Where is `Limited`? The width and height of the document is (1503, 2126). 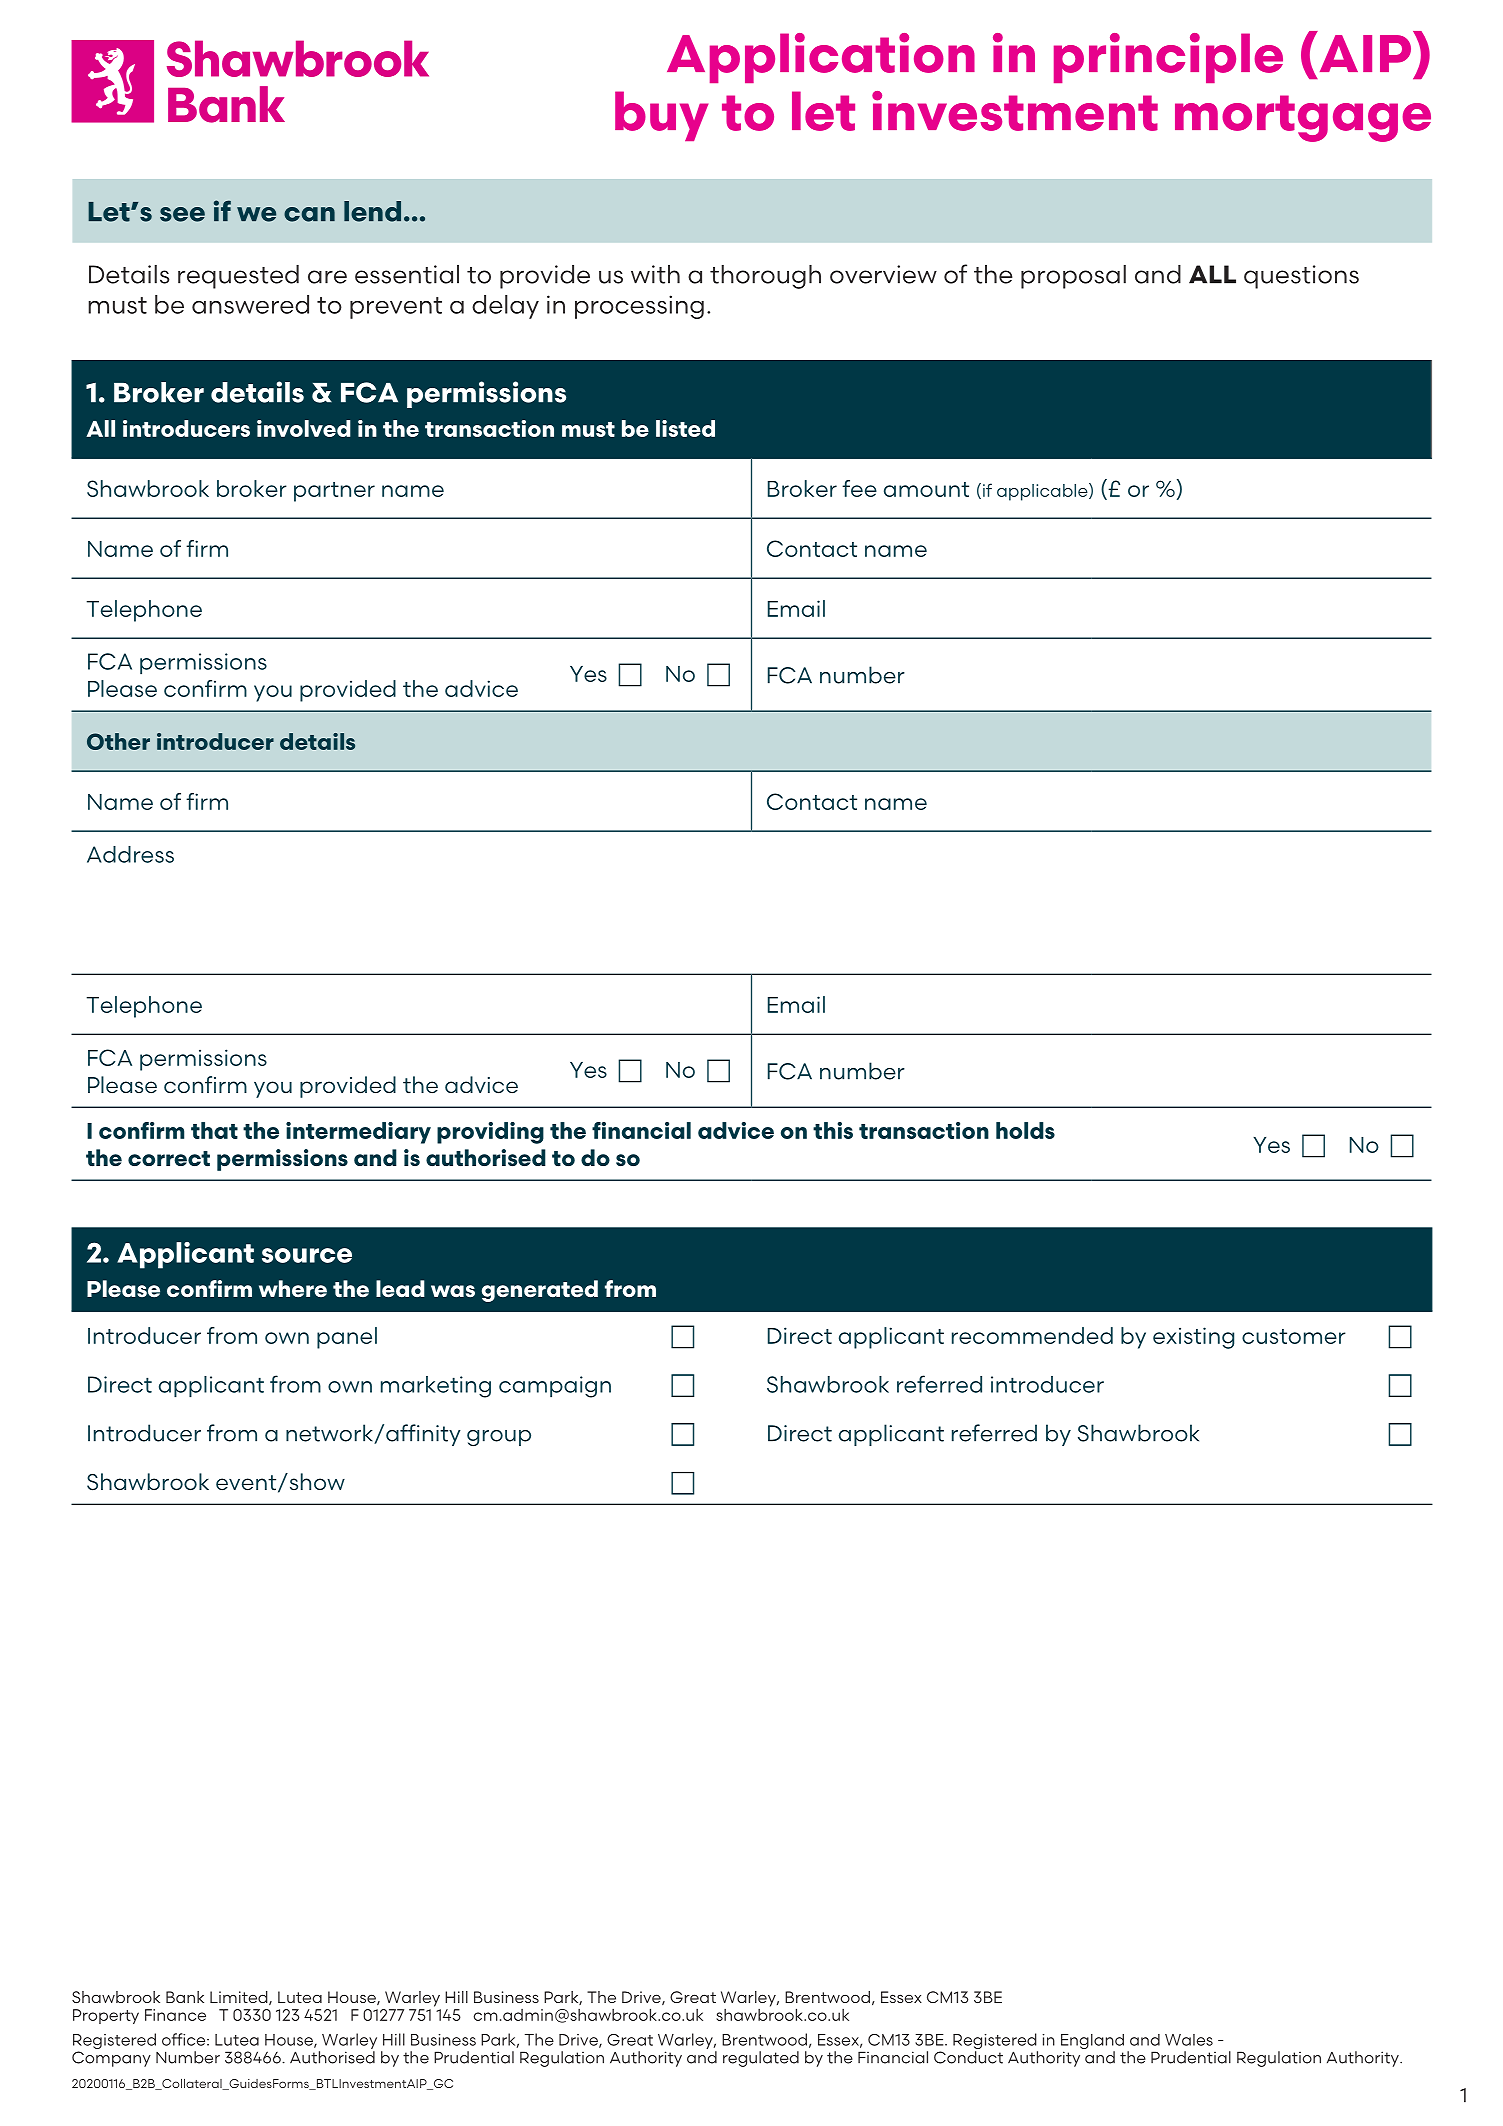
Limited is located at coordinates (240, 1998).
